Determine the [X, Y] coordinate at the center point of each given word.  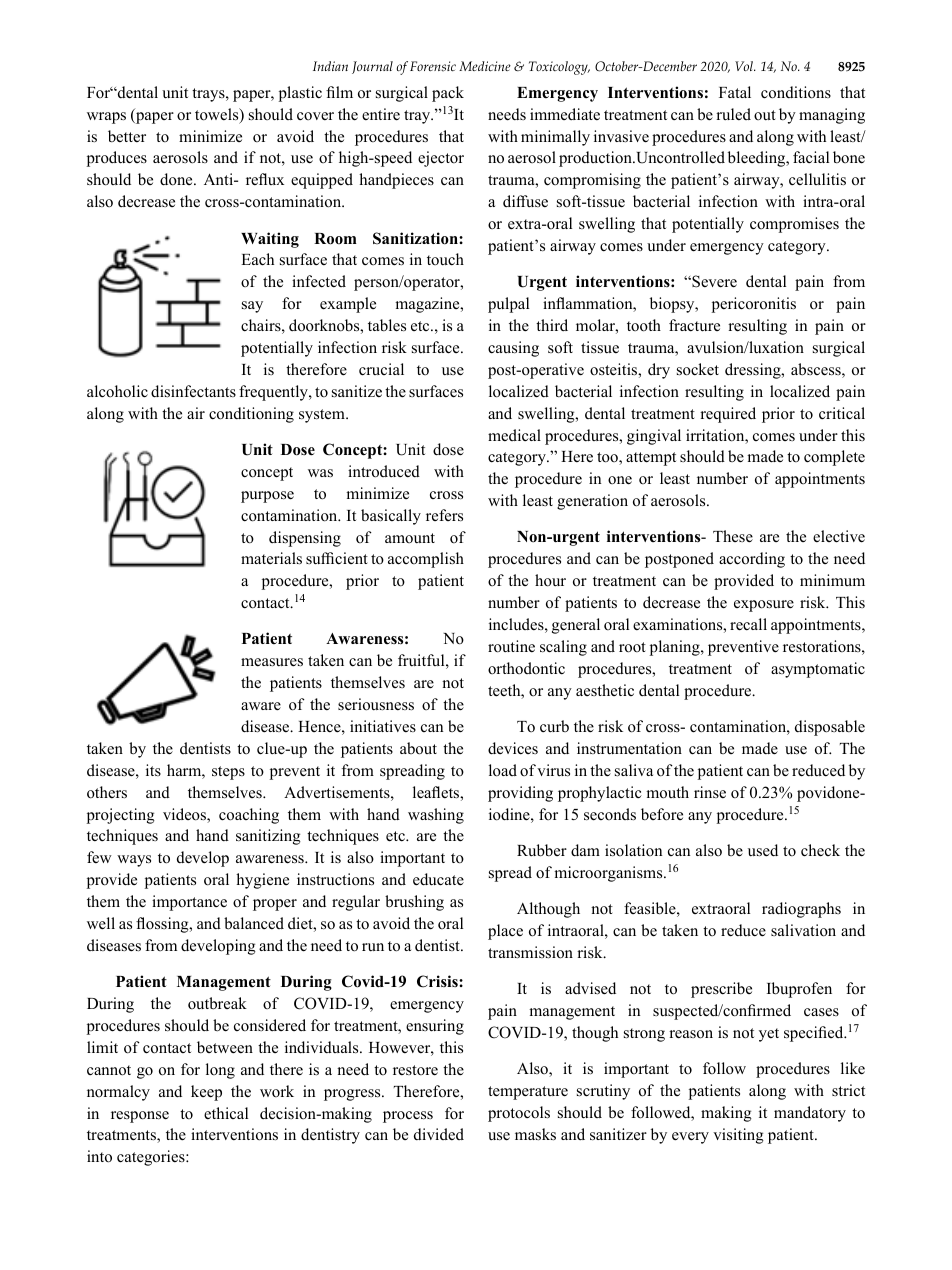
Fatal [735, 92]
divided [439, 1134]
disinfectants [193, 391]
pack [448, 94]
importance [189, 903]
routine [511, 646]
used [763, 850]
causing [513, 349]
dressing [754, 371]
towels [218, 115]
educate [438, 879]
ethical [226, 1113]
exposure [764, 606]
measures [272, 662]
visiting [738, 1136]
